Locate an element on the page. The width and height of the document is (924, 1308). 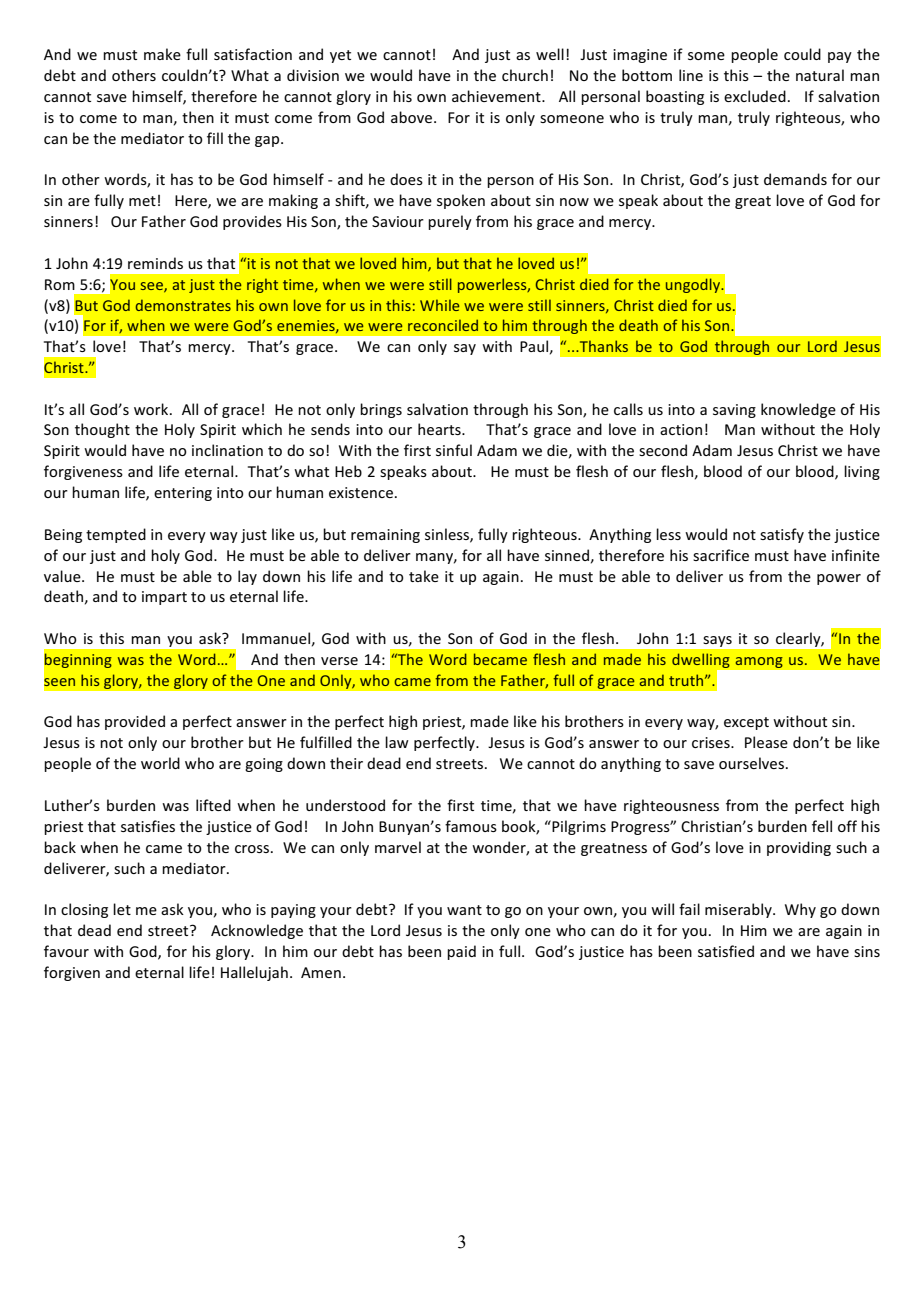
satisfy is located at coordinates (782, 535).
